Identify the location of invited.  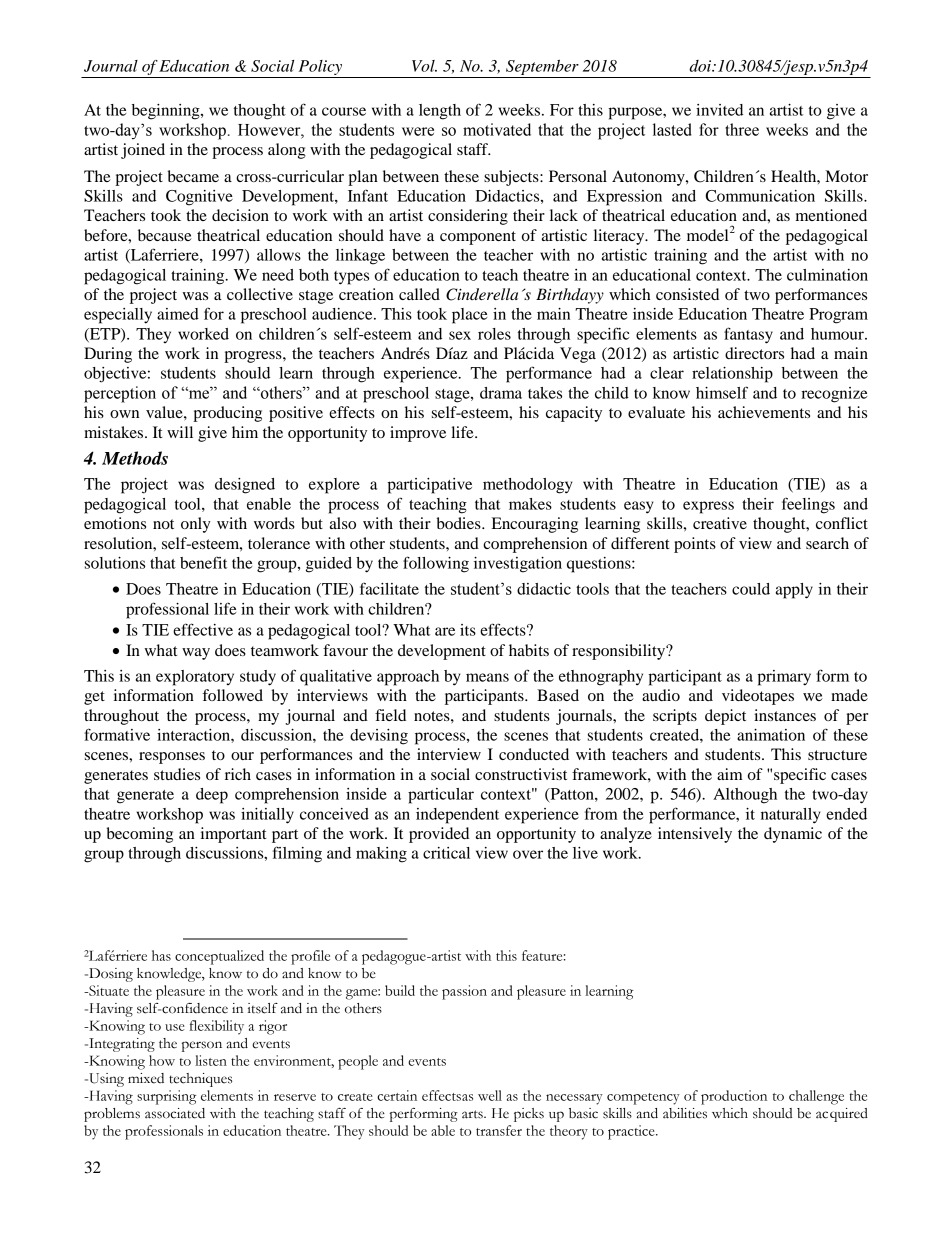
(719, 110).
